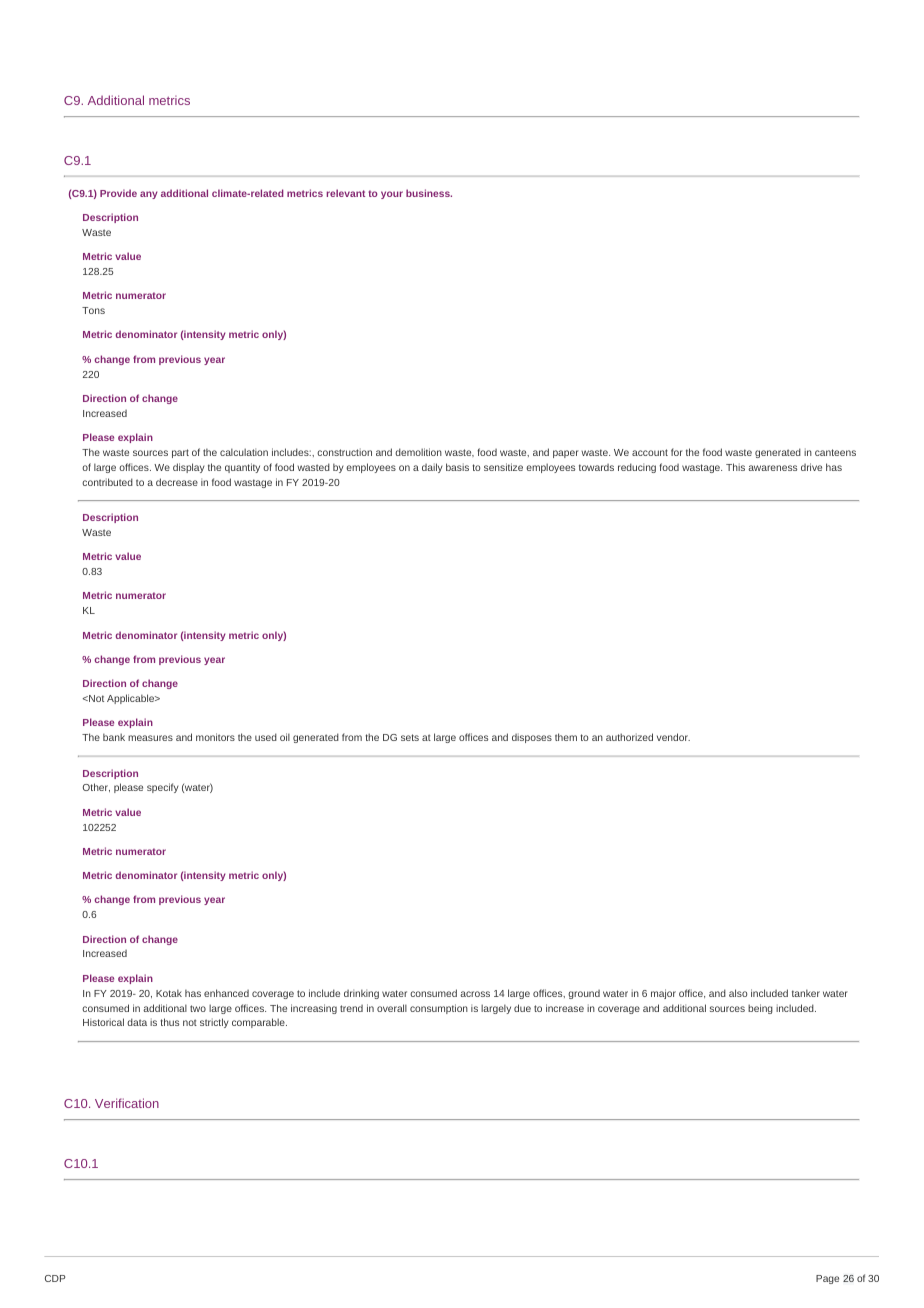 The image size is (924, 1308). Describe the element at coordinates (55, 1278) in the document. I see `CDP` at that location.
